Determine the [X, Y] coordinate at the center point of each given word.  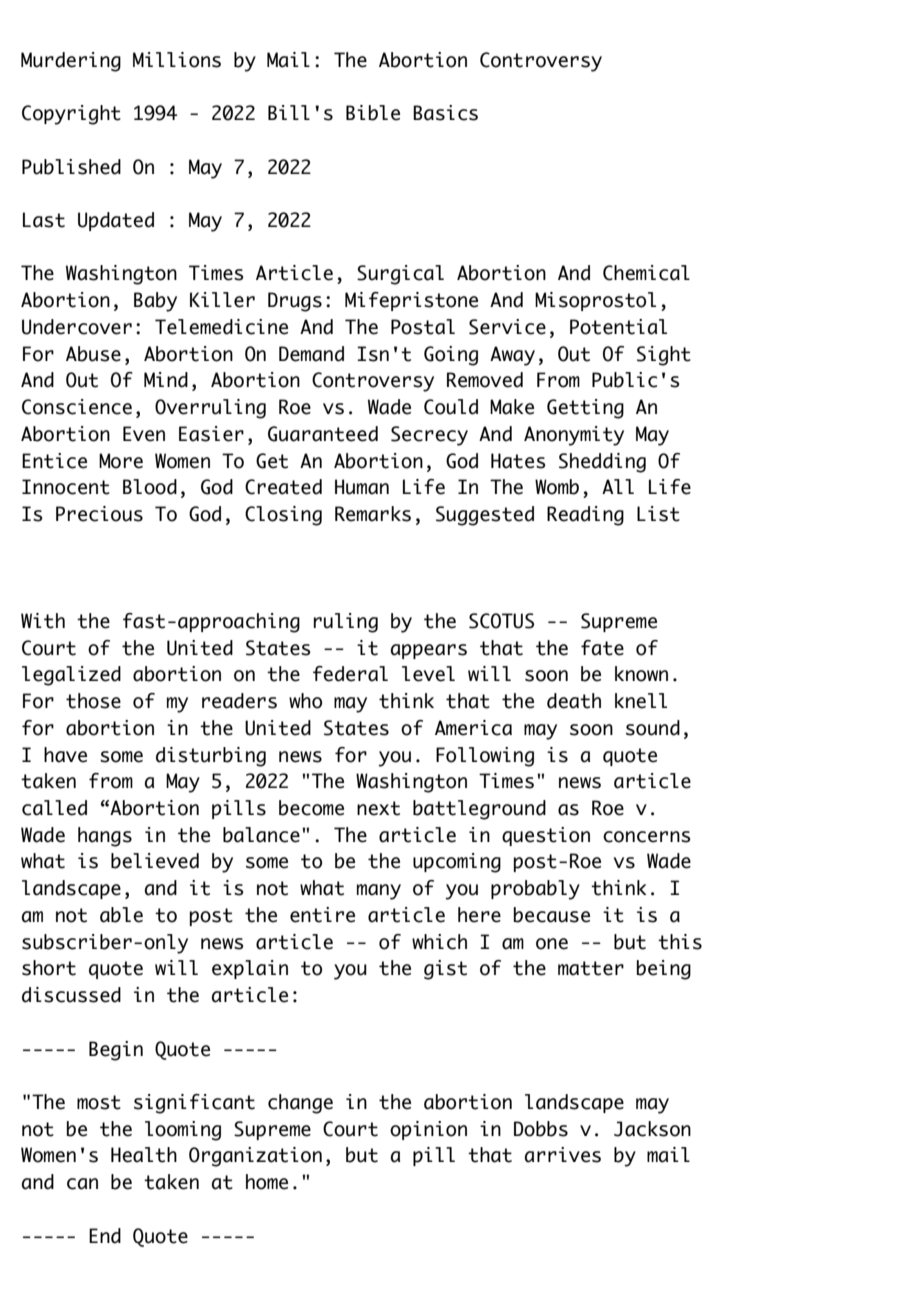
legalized [71, 676]
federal [350, 674]
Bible [373, 113]
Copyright [71, 115]
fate [602, 648]
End [105, 1236]
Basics [445, 113]
